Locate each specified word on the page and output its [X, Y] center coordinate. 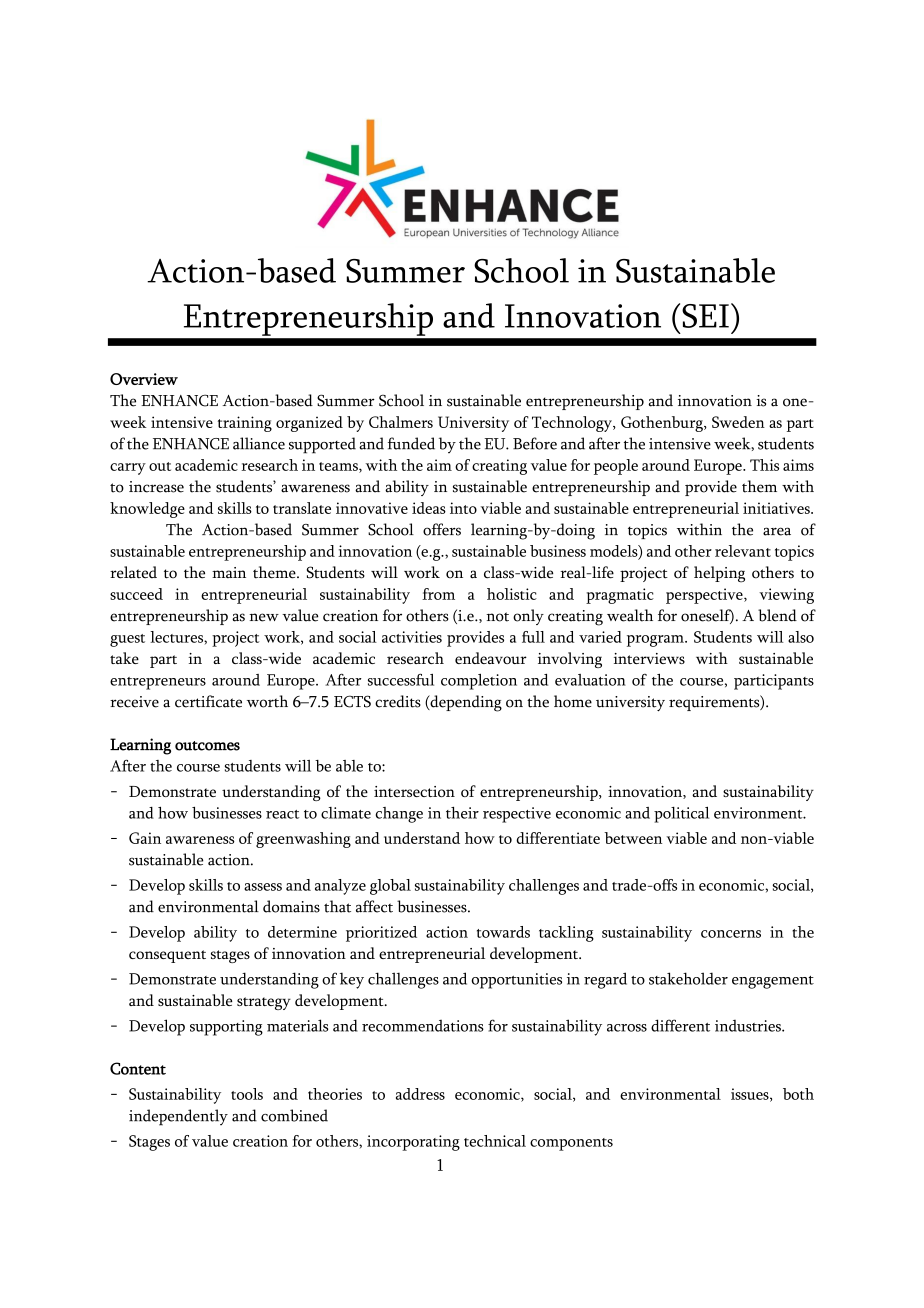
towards [503, 932]
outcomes [207, 746]
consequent [167, 956]
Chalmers [401, 422]
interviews [649, 658]
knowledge [147, 510]
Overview [144, 379]
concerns [731, 934]
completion [479, 682]
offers [442, 529]
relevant [743, 551]
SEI [705, 316]
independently [178, 1117]
